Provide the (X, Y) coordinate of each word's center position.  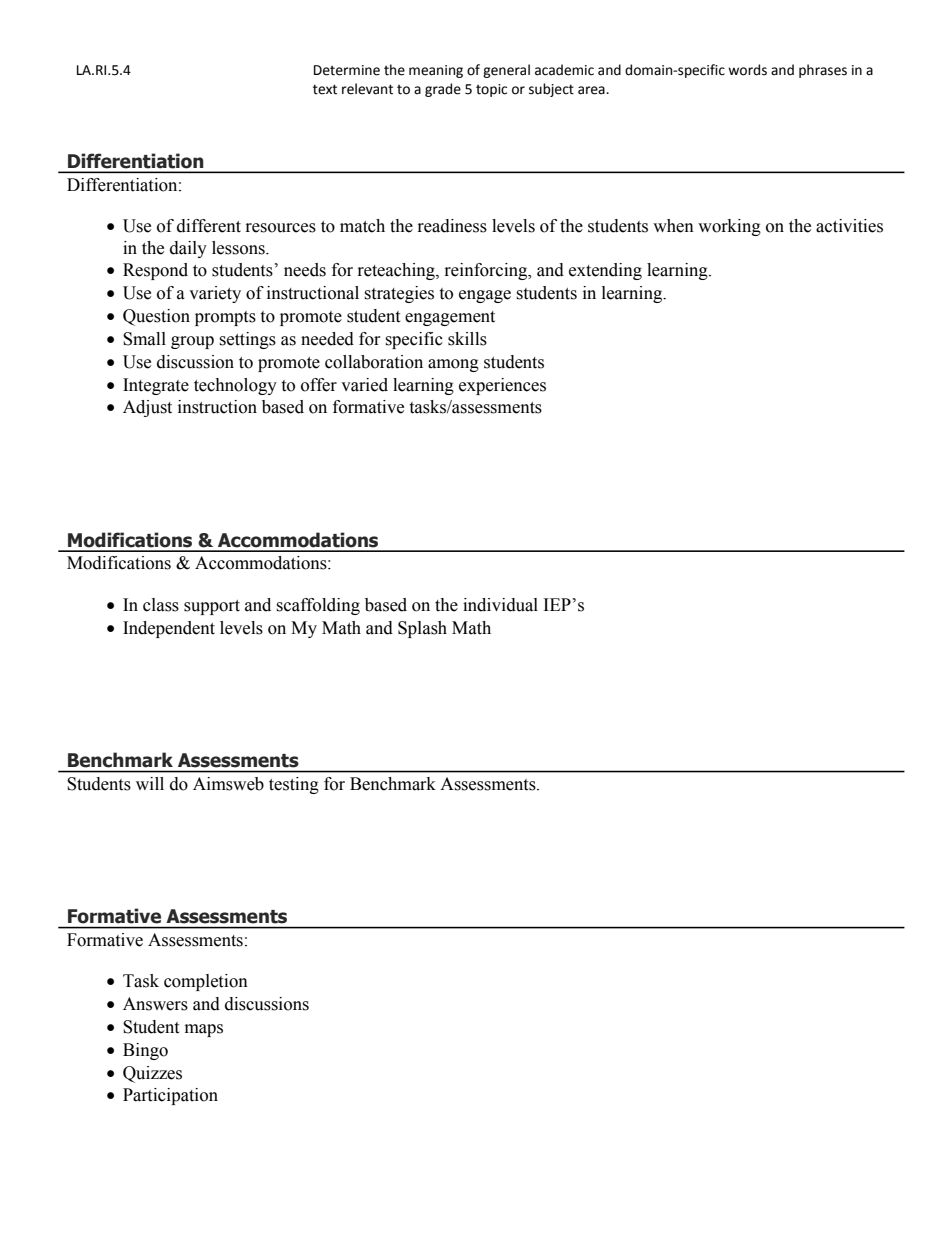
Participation (170, 1096)
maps (204, 1030)
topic (491, 90)
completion (206, 982)
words (747, 70)
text (325, 89)
